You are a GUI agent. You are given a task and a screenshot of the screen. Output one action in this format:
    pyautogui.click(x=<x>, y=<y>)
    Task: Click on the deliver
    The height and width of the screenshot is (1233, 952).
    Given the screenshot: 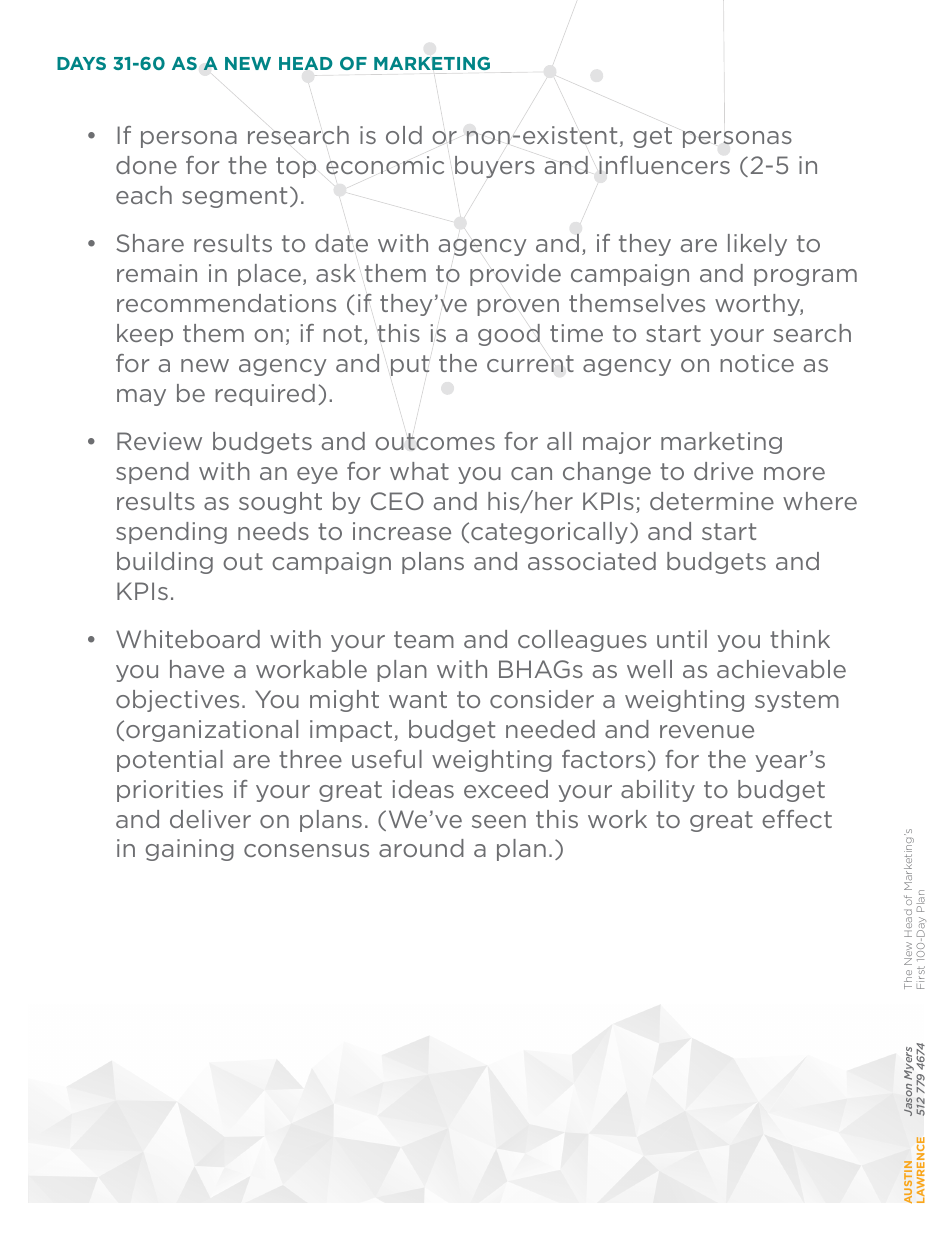 What is the action you would take?
    pyautogui.click(x=210, y=819)
